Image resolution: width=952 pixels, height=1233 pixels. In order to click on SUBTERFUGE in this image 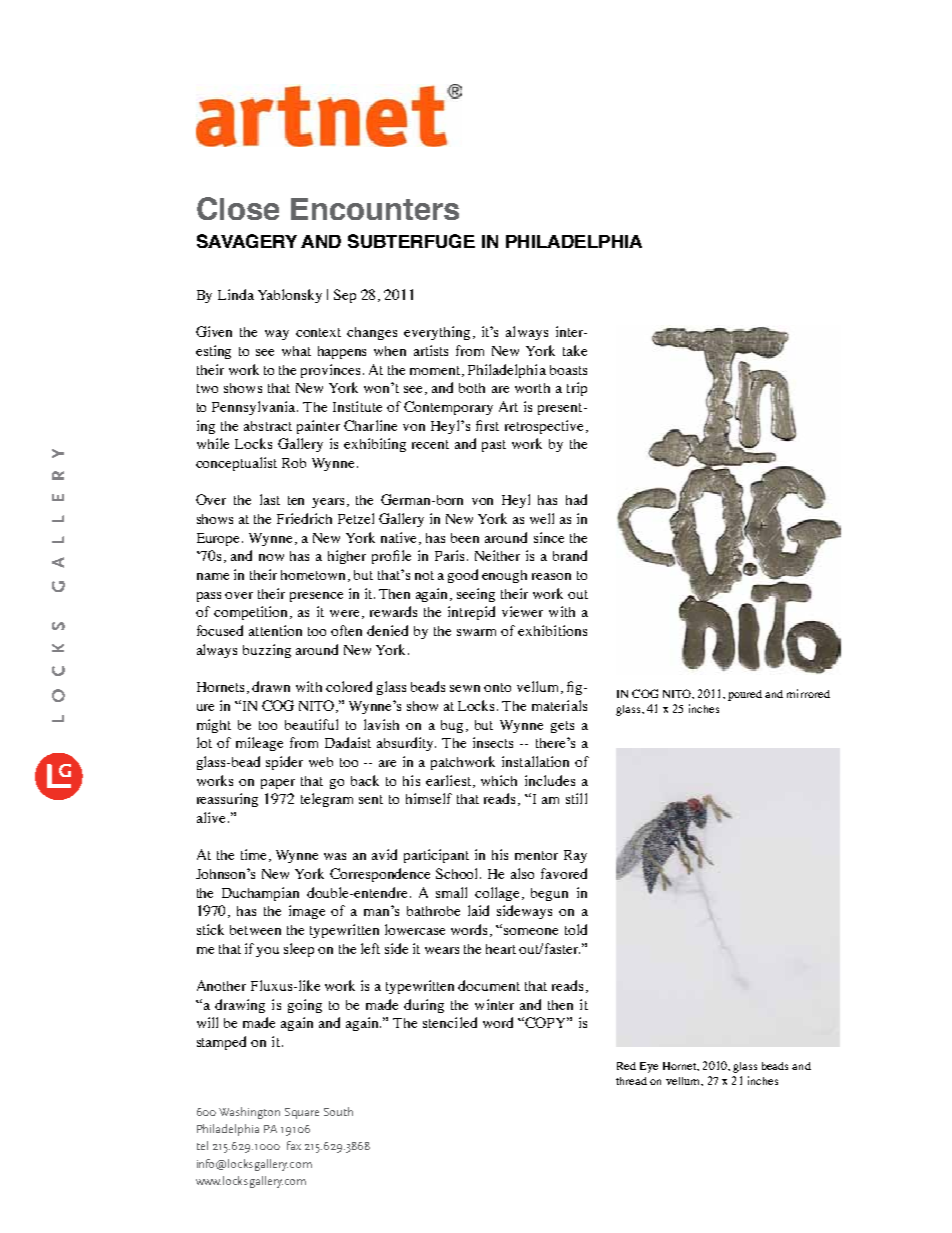, I will do `click(411, 241)`.
